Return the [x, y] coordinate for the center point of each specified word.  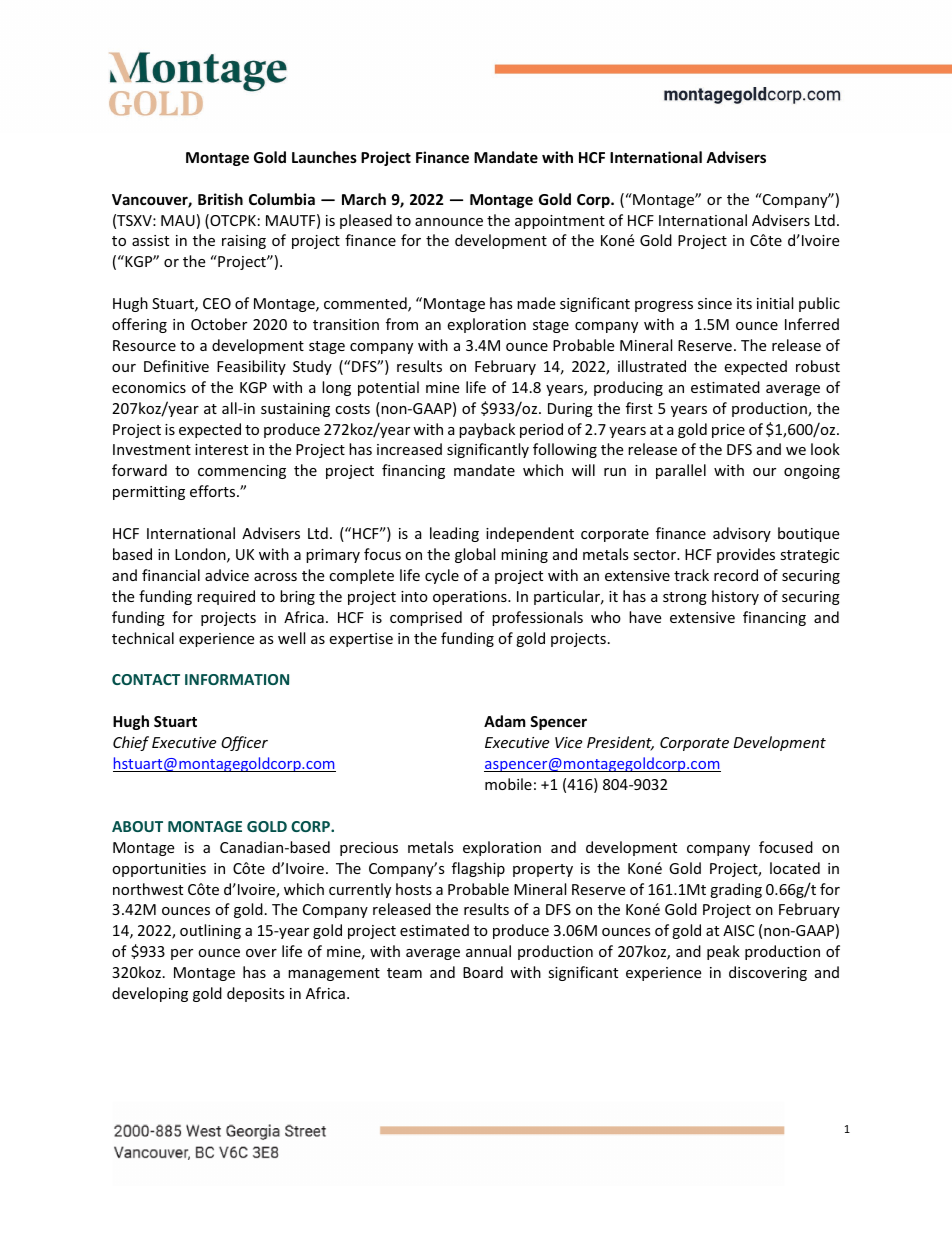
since [715, 303]
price [728, 431]
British [220, 199]
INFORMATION [237, 679]
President [620, 743]
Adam [505, 721]
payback [487, 430]
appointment [560, 222]
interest [221, 449]
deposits [256, 994]
